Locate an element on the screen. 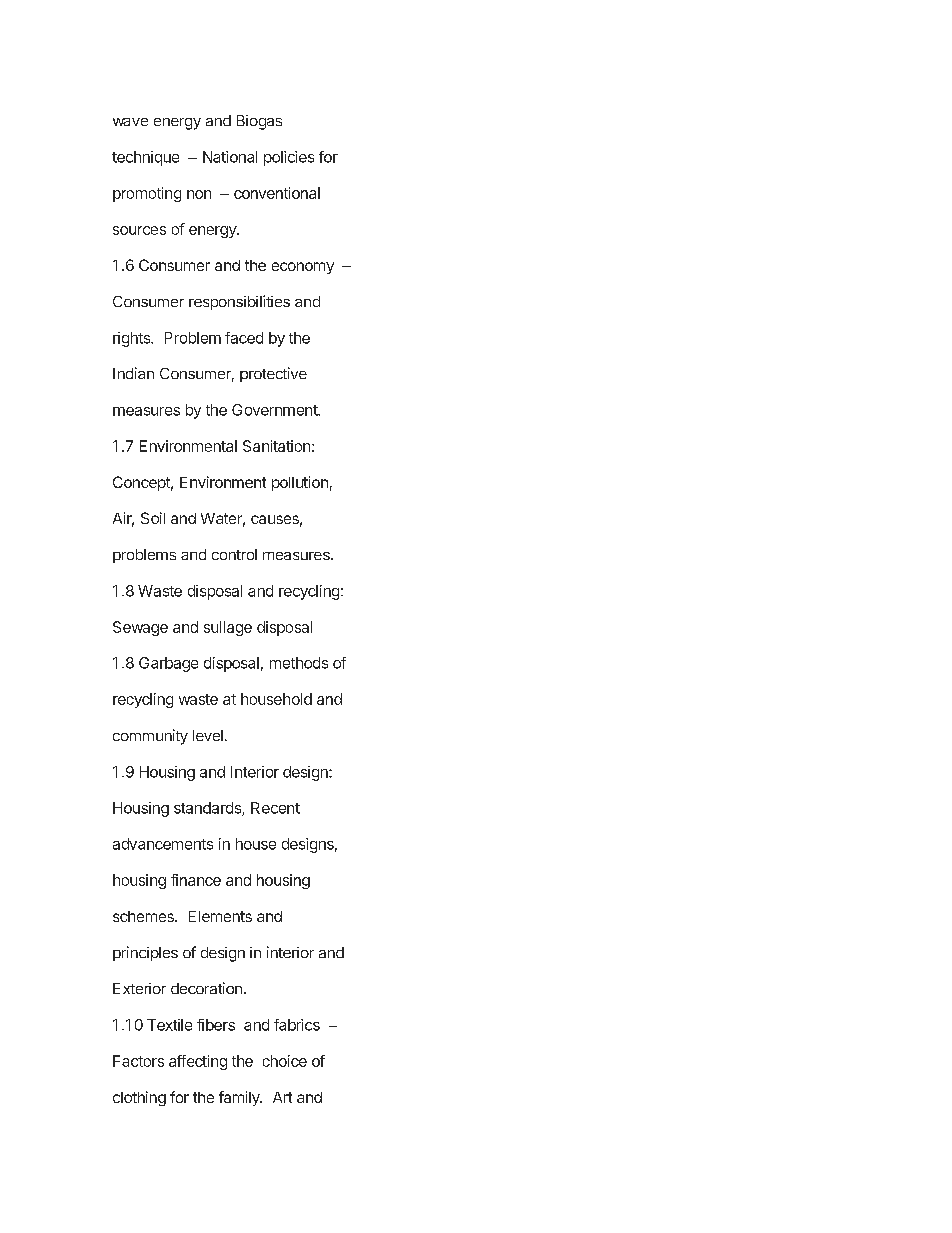 Image resolution: width=952 pixels, height=1233 pixels. technique is located at coordinates (145, 158).
